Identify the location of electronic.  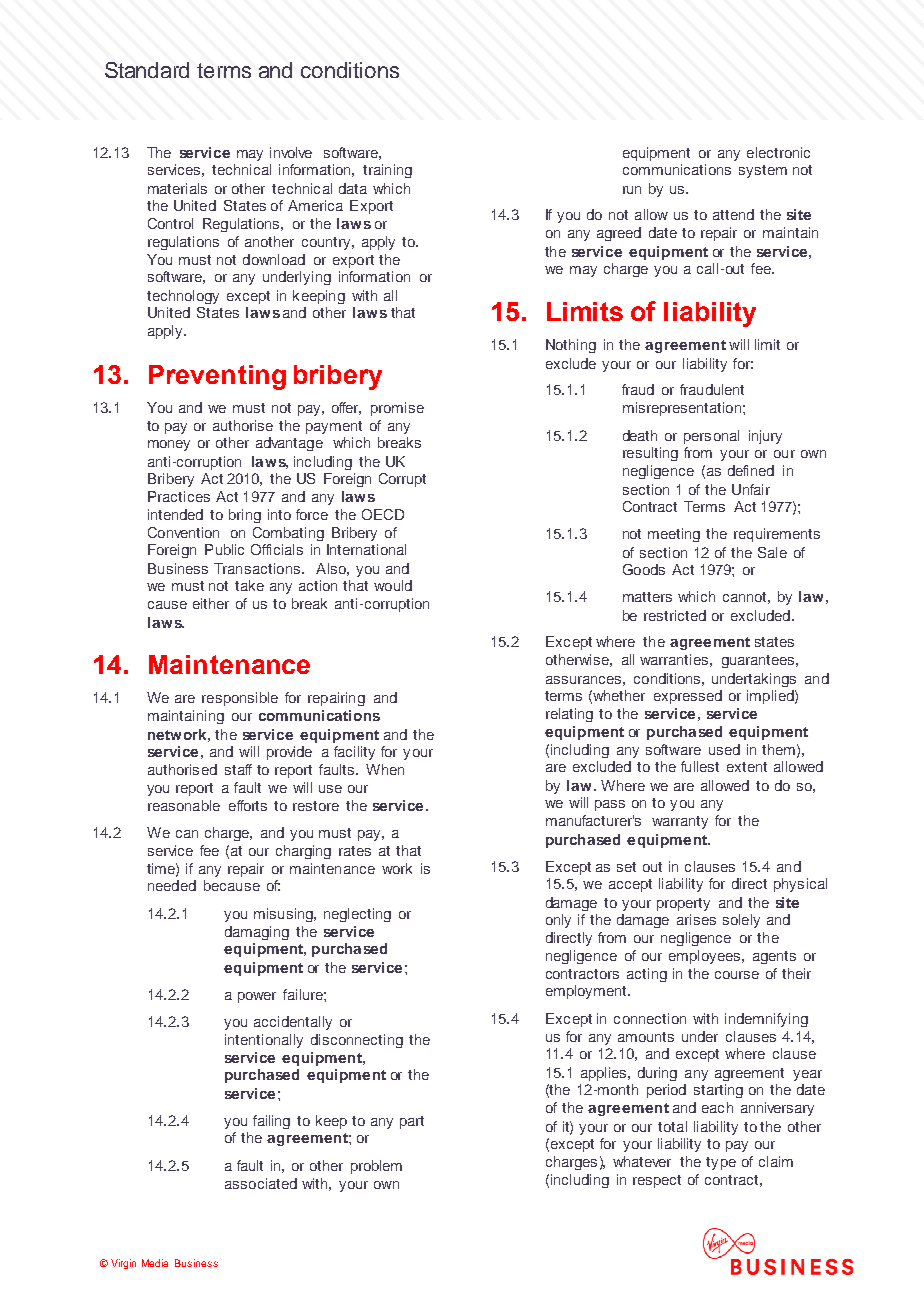
(778, 152).
